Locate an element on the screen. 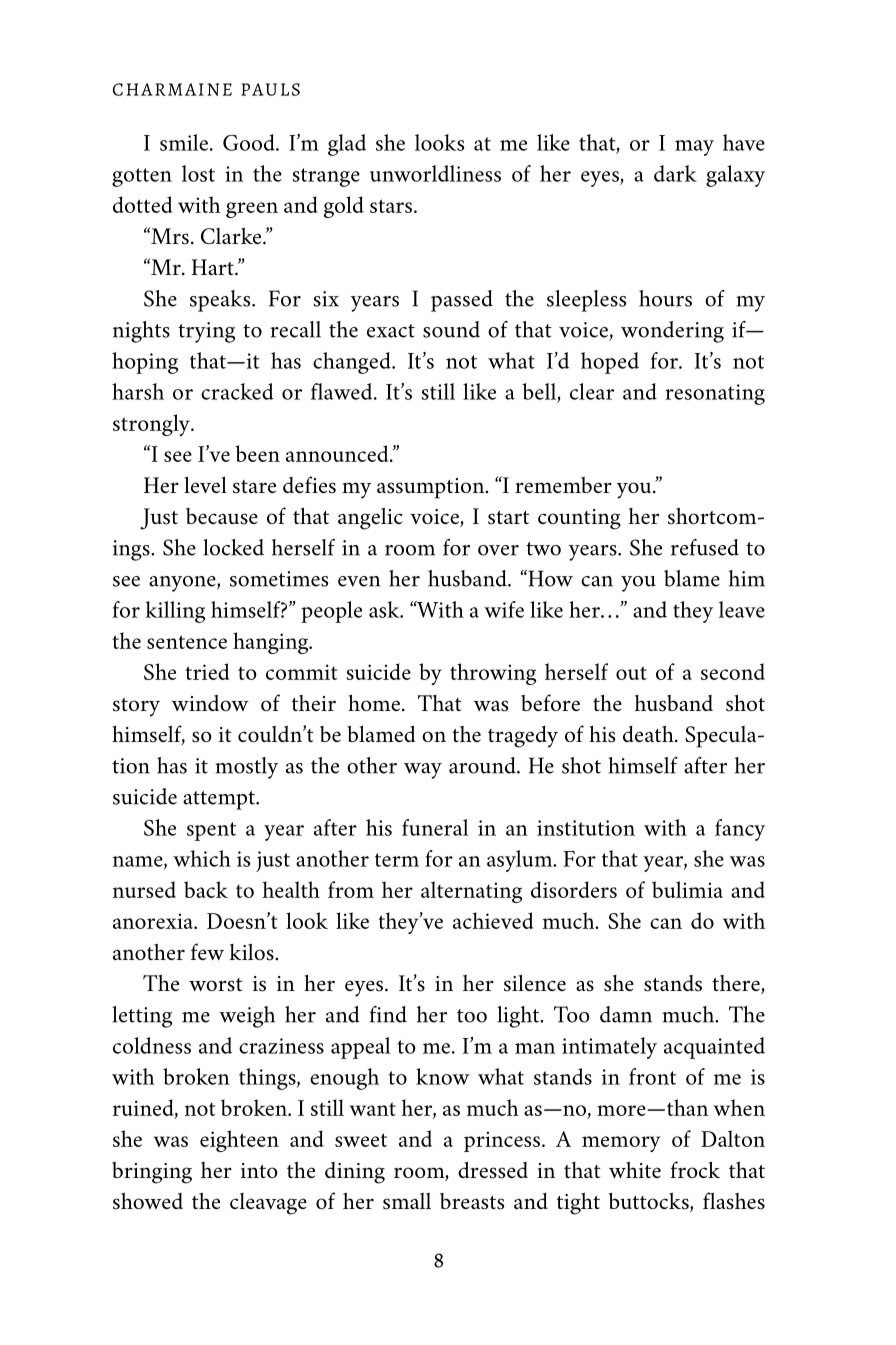 The image size is (896, 1345). find is located at coordinates (388, 1014).
